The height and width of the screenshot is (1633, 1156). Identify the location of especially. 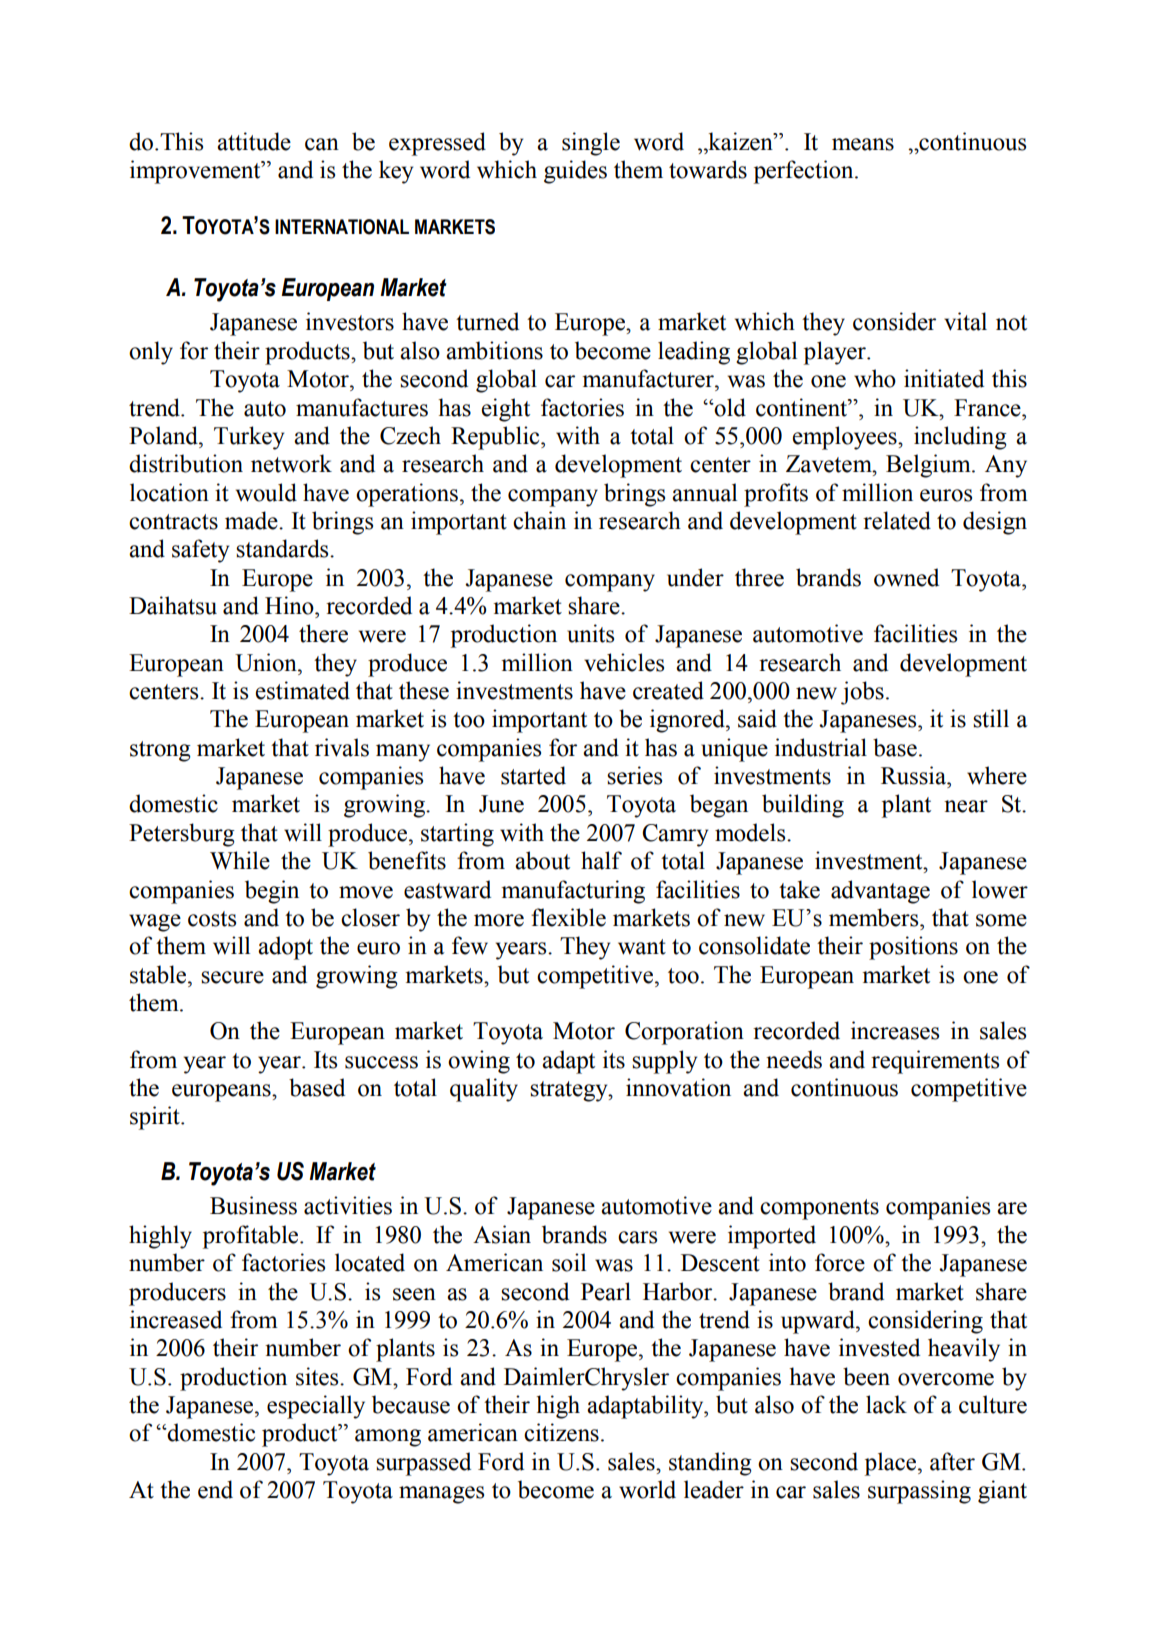
(316, 1407).
